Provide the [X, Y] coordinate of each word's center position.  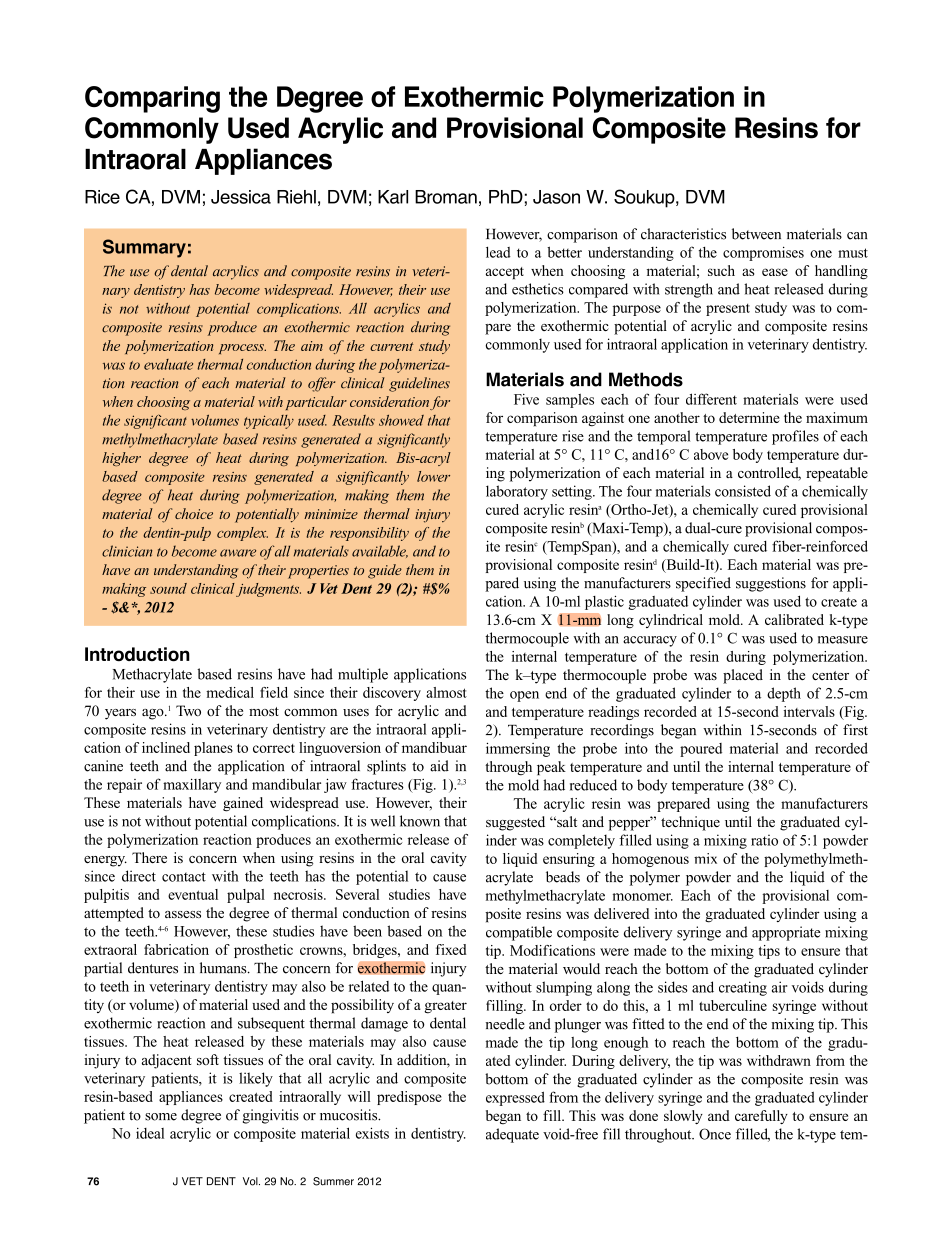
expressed [515, 1098]
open [524, 696]
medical [230, 692]
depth [784, 694]
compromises [763, 253]
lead [498, 252]
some [161, 1117]
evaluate [168, 364]
